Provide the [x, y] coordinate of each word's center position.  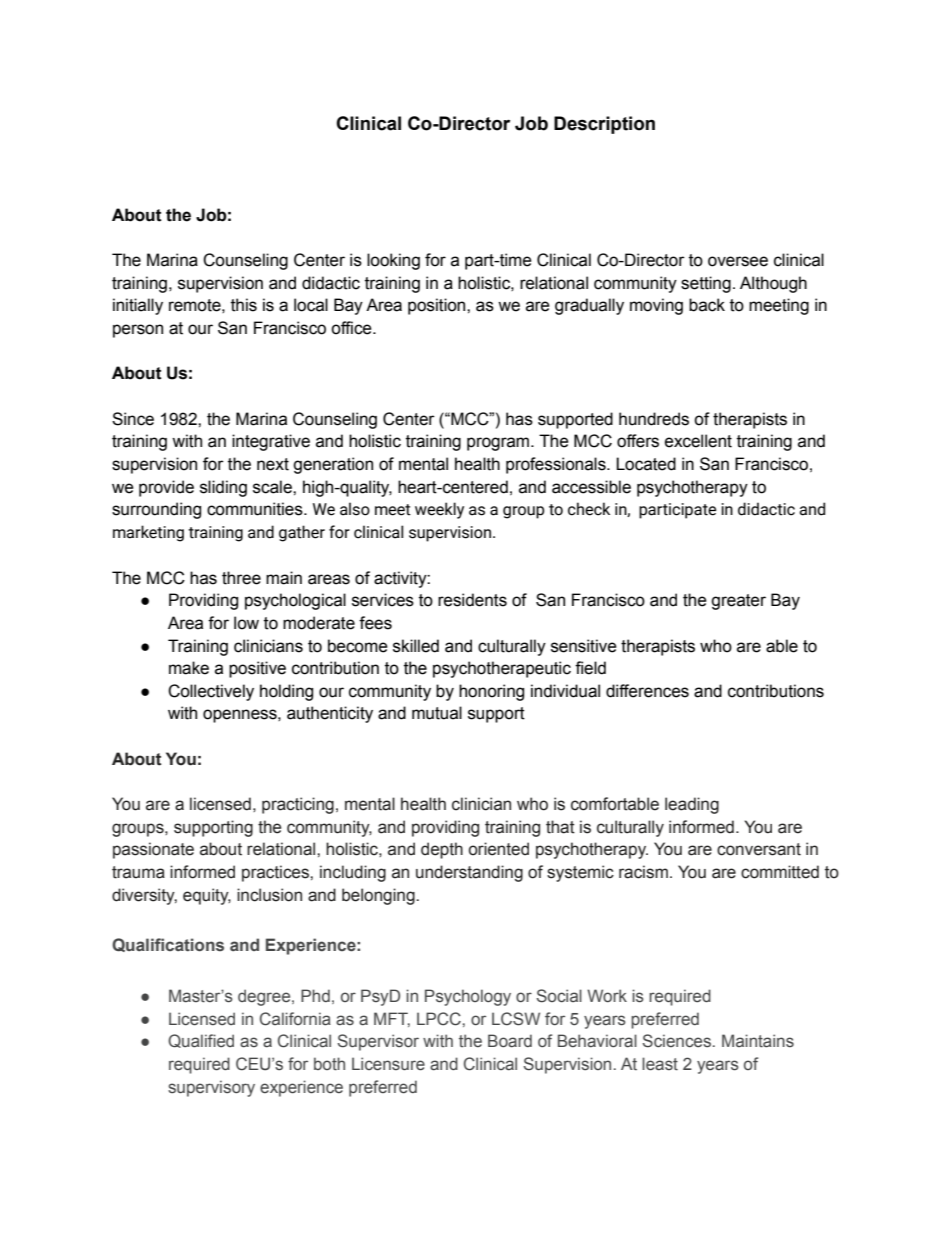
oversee [738, 261]
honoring [491, 692]
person [138, 331]
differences [647, 691]
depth [442, 850]
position [438, 306]
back [707, 305]
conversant [759, 849]
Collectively [211, 692]
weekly [439, 510]
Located [646, 464]
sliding [223, 488]
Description [604, 125]
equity [207, 896]
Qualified [201, 1041]
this [244, 305]
